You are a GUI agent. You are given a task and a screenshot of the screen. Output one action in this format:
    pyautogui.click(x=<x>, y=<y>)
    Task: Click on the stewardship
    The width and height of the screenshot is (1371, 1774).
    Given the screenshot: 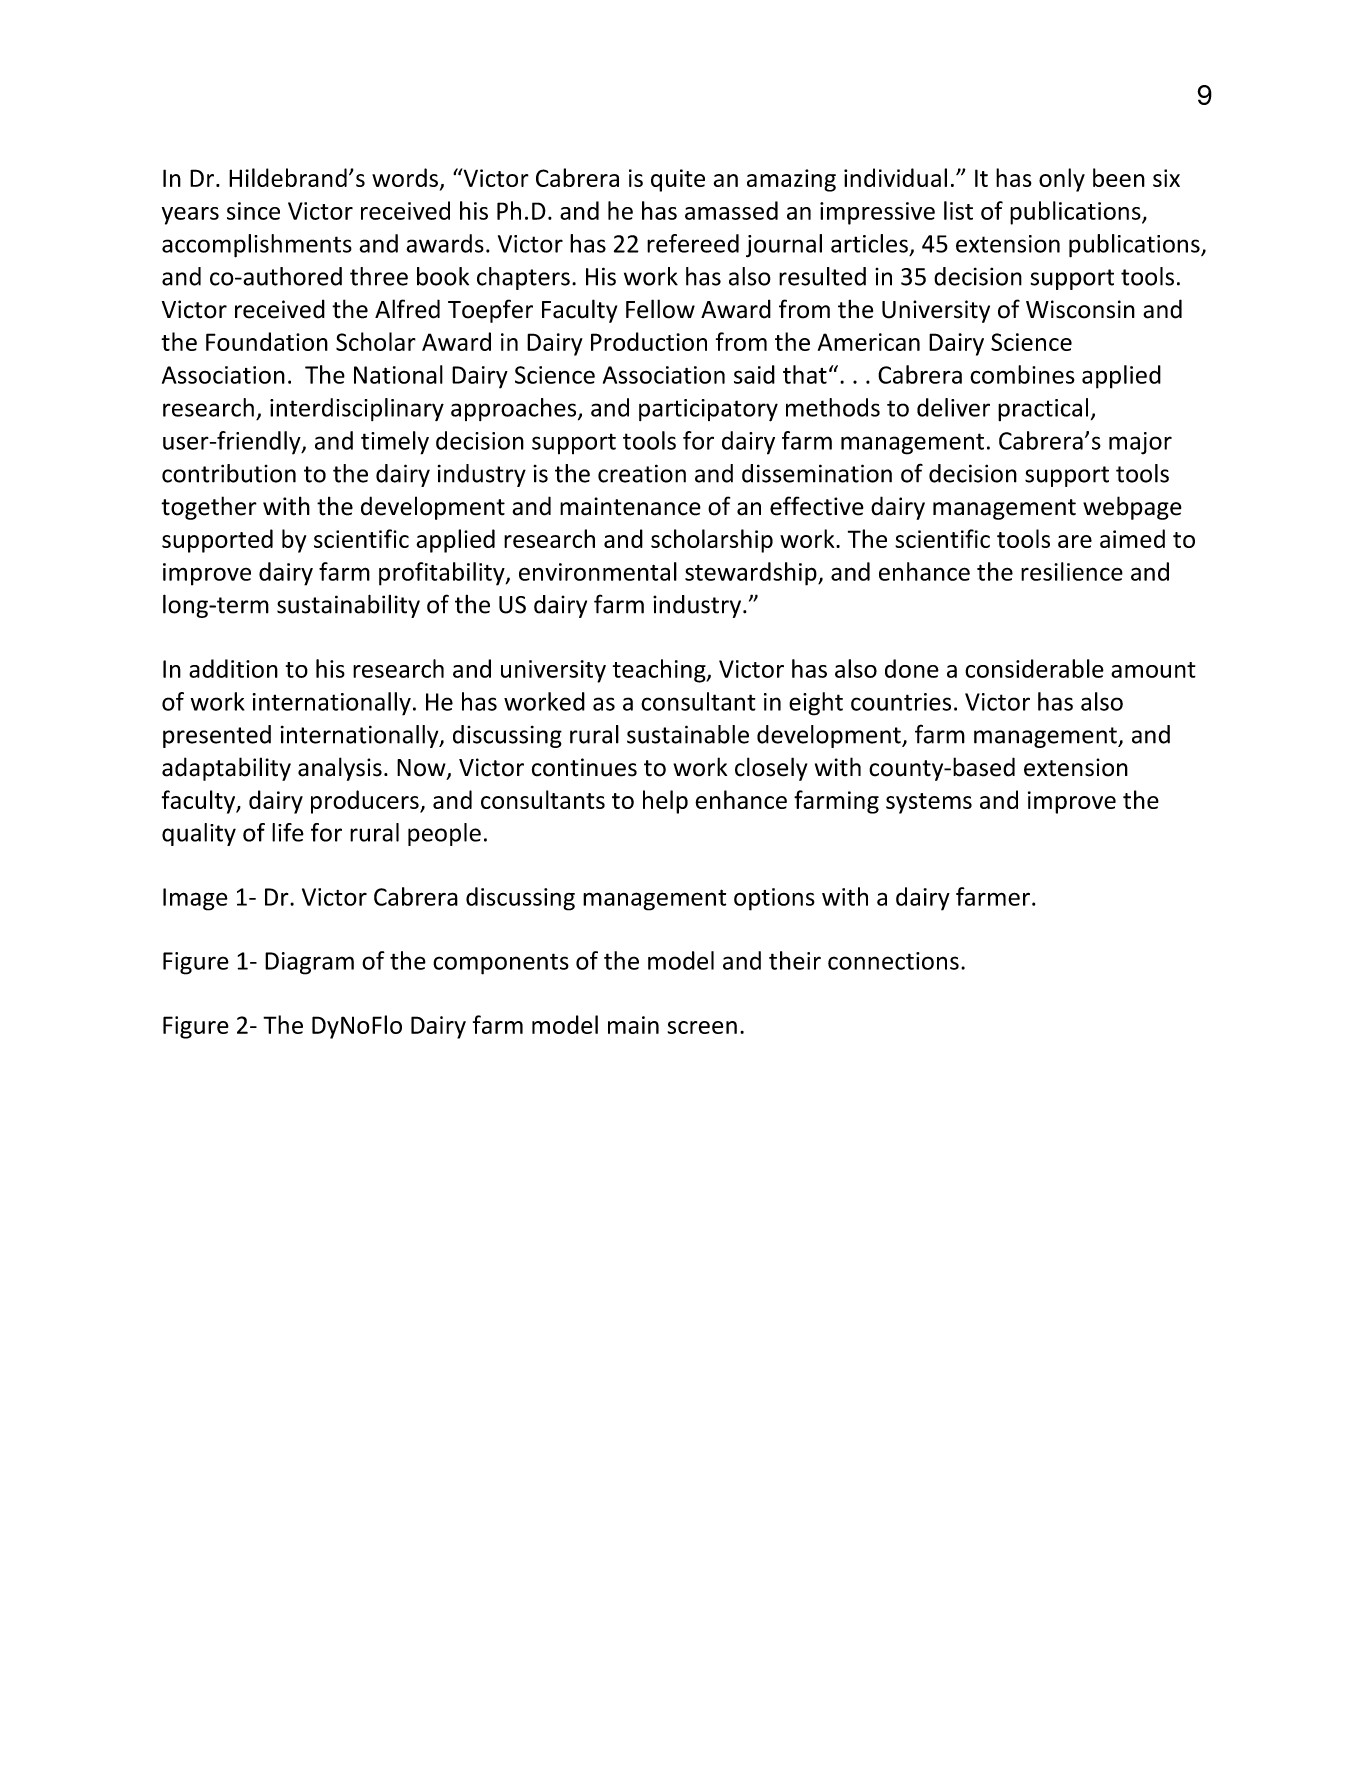 What is the action you would take?
    pyautogui.click(x=752, y=574)
